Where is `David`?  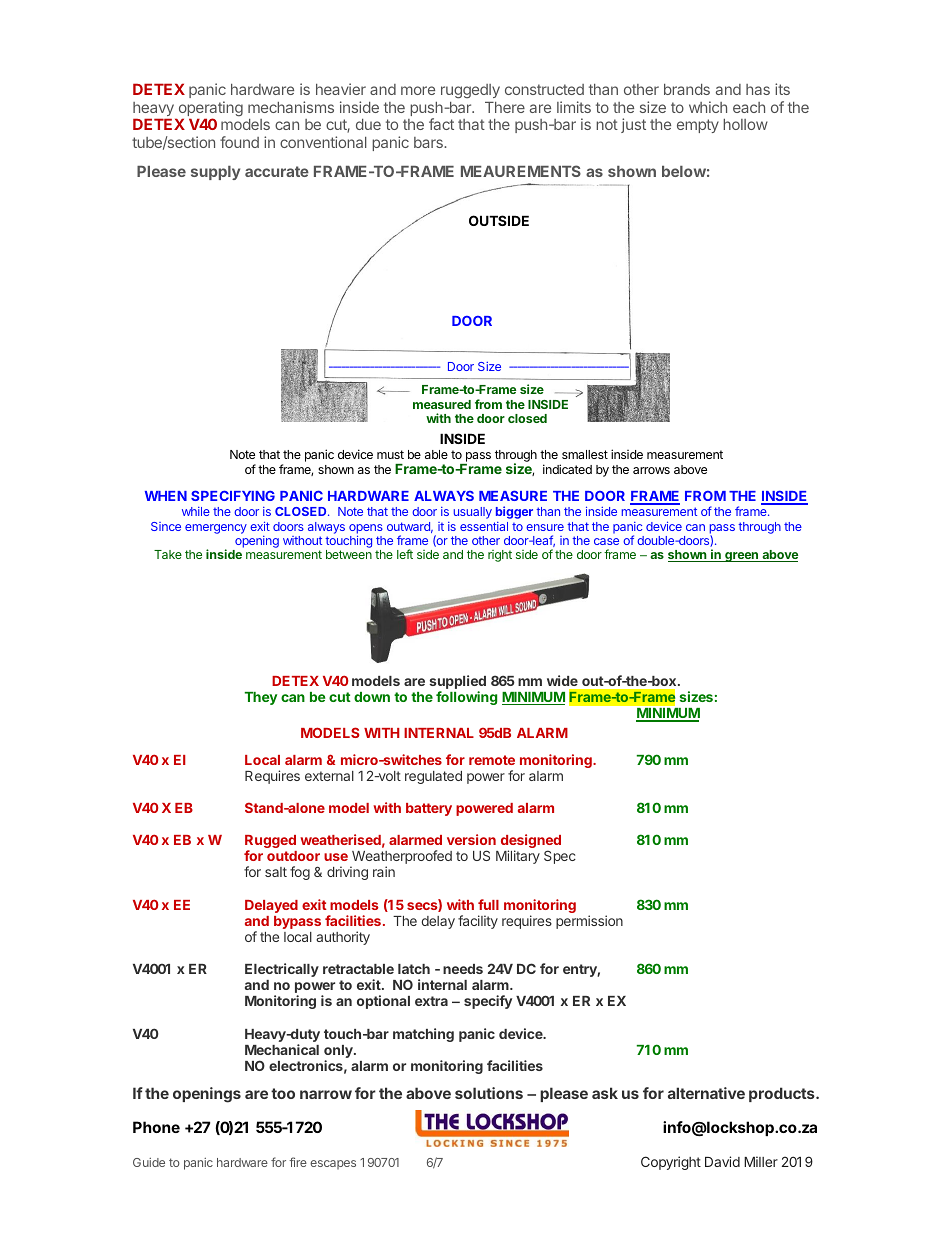
David is located at coordinates (722, 1161).
